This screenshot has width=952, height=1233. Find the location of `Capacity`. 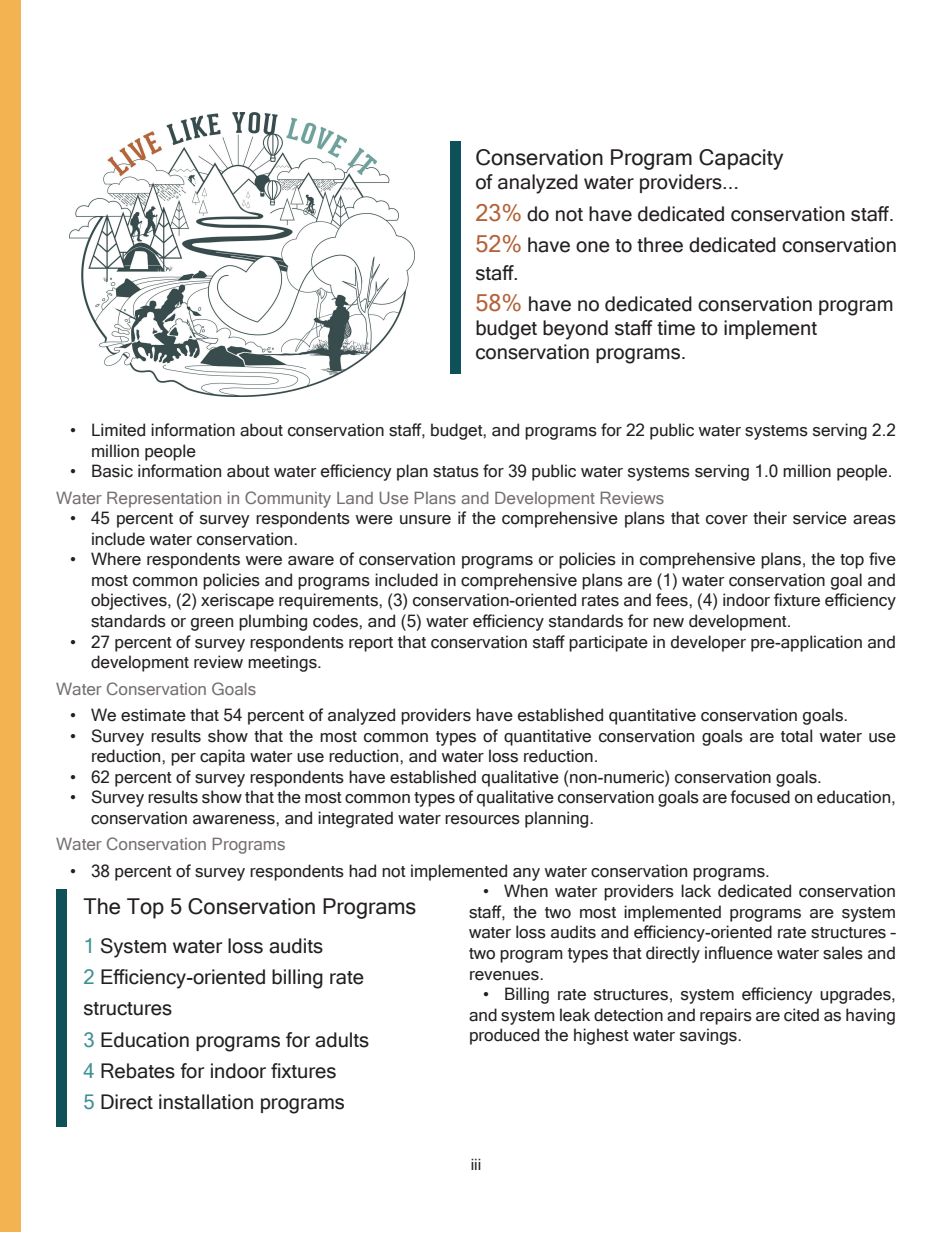

Capacity is located at coordinates (741, 159).
